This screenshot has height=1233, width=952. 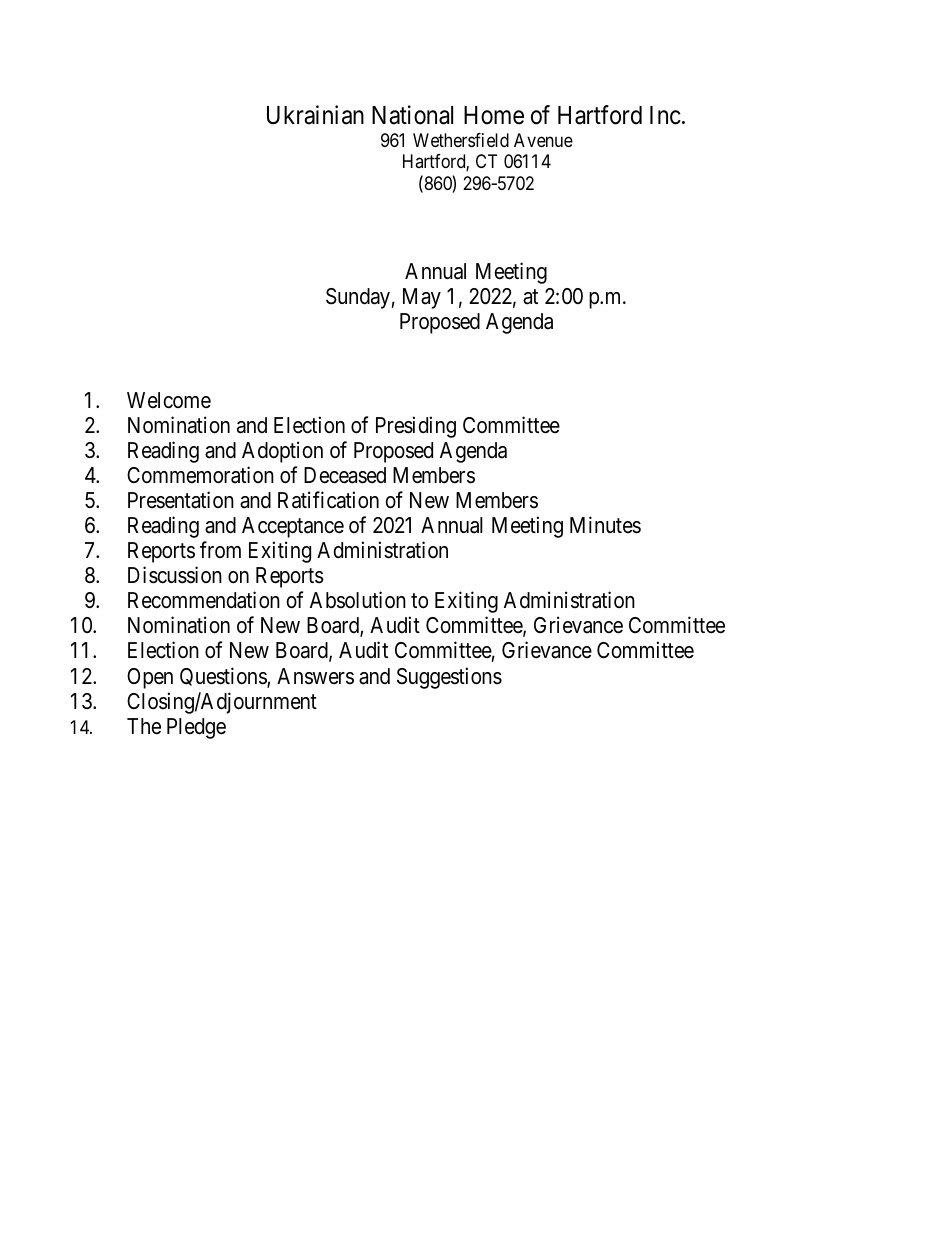 I want to click on National, so click(x=412, y=115).
